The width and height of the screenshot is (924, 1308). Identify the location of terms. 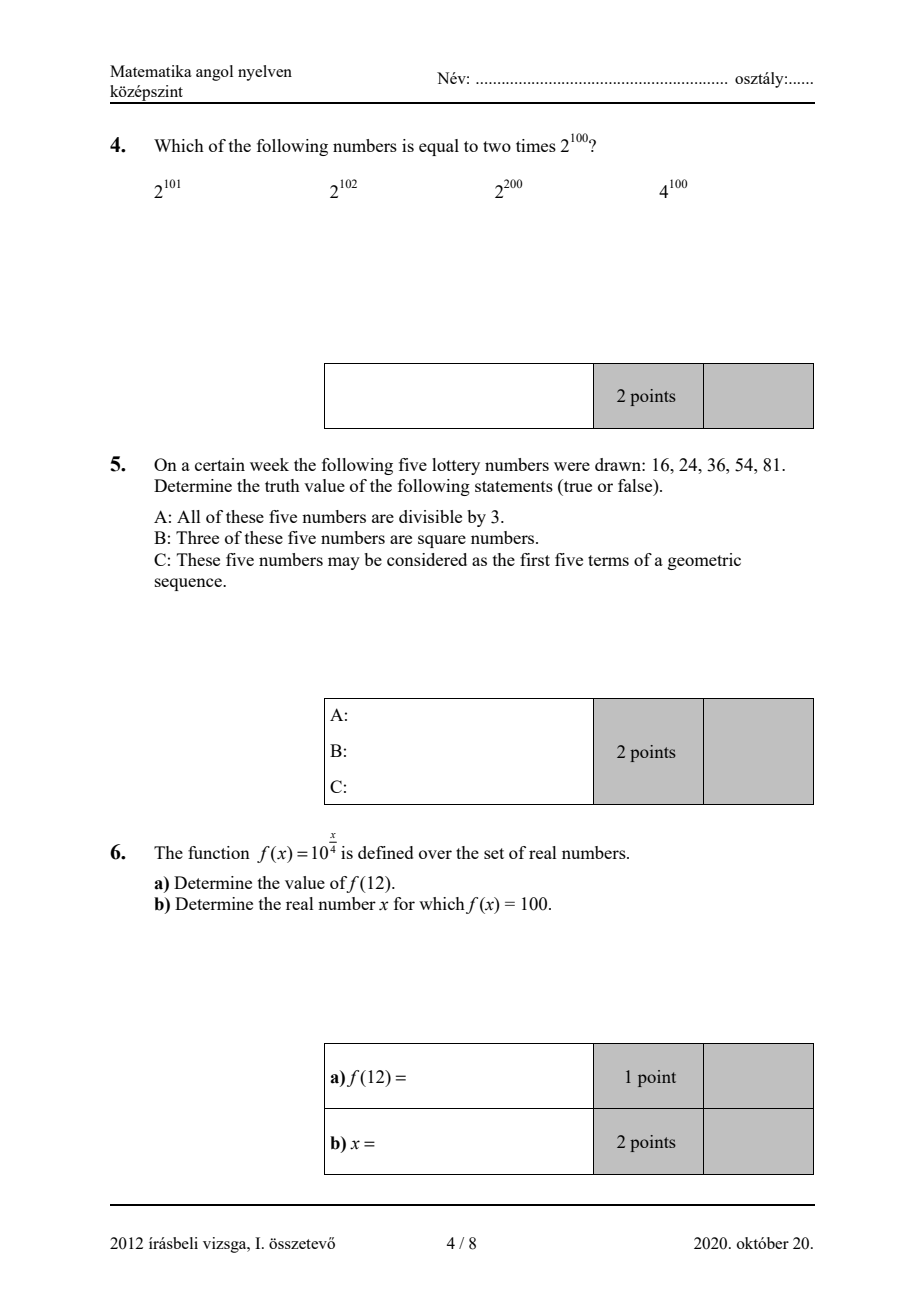
(608, 560).
